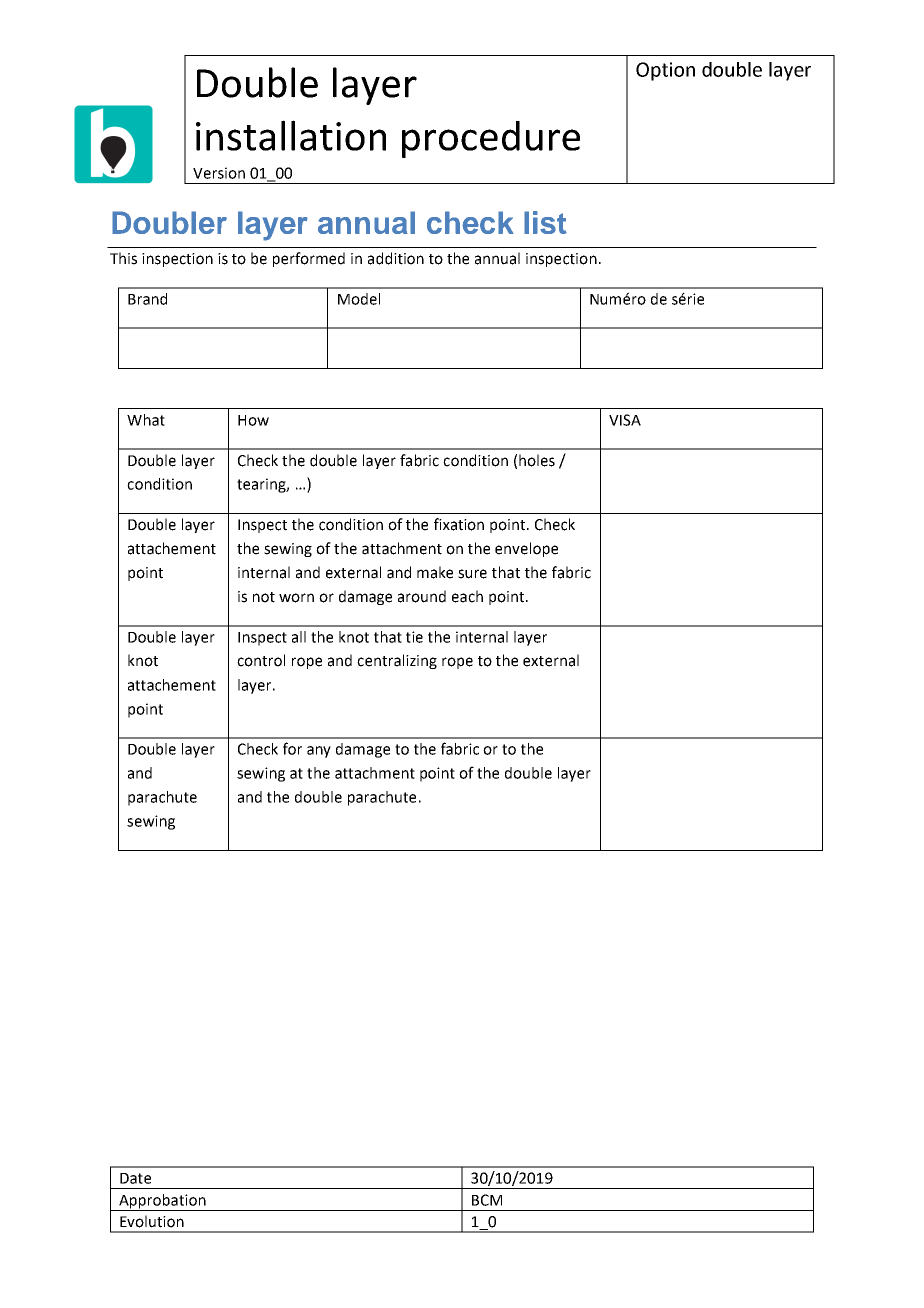 The height and width of the page is (1308, 924). What do you see at coordinates (467, 596) in the page?
I see `each` at bounding box center [467, 596].
